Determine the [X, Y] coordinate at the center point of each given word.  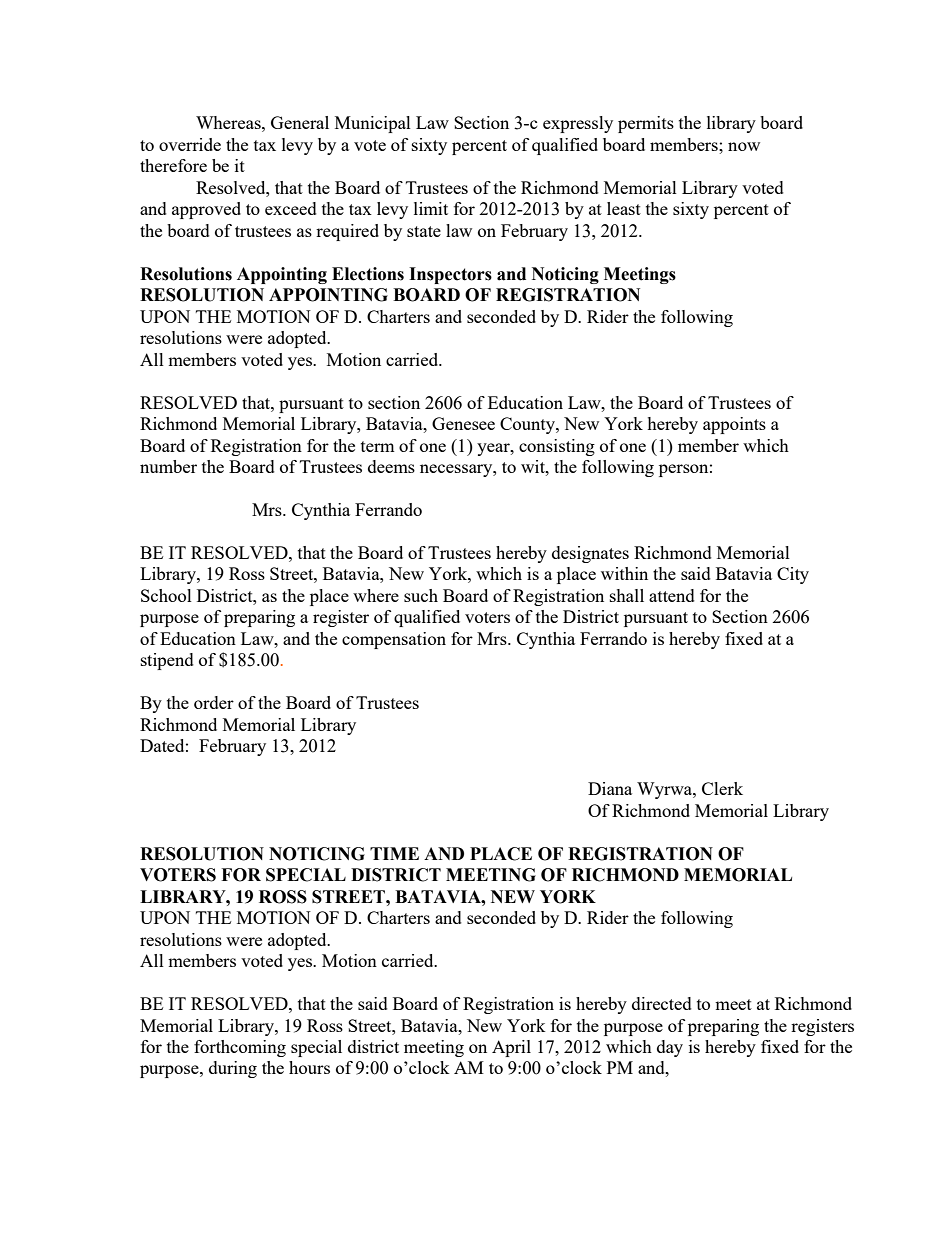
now [744, 146]
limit [431, 208]
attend [672, 595]
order [214, 702]
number [168, 466]
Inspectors [450, 275]
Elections [368, 274]
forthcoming [240, 1048]
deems [391, 466]
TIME [394, 853]
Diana [610, 788]
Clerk [722, 788]
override [190, 144]
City [793, 575]
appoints [734, 425]
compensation [394, 640]
